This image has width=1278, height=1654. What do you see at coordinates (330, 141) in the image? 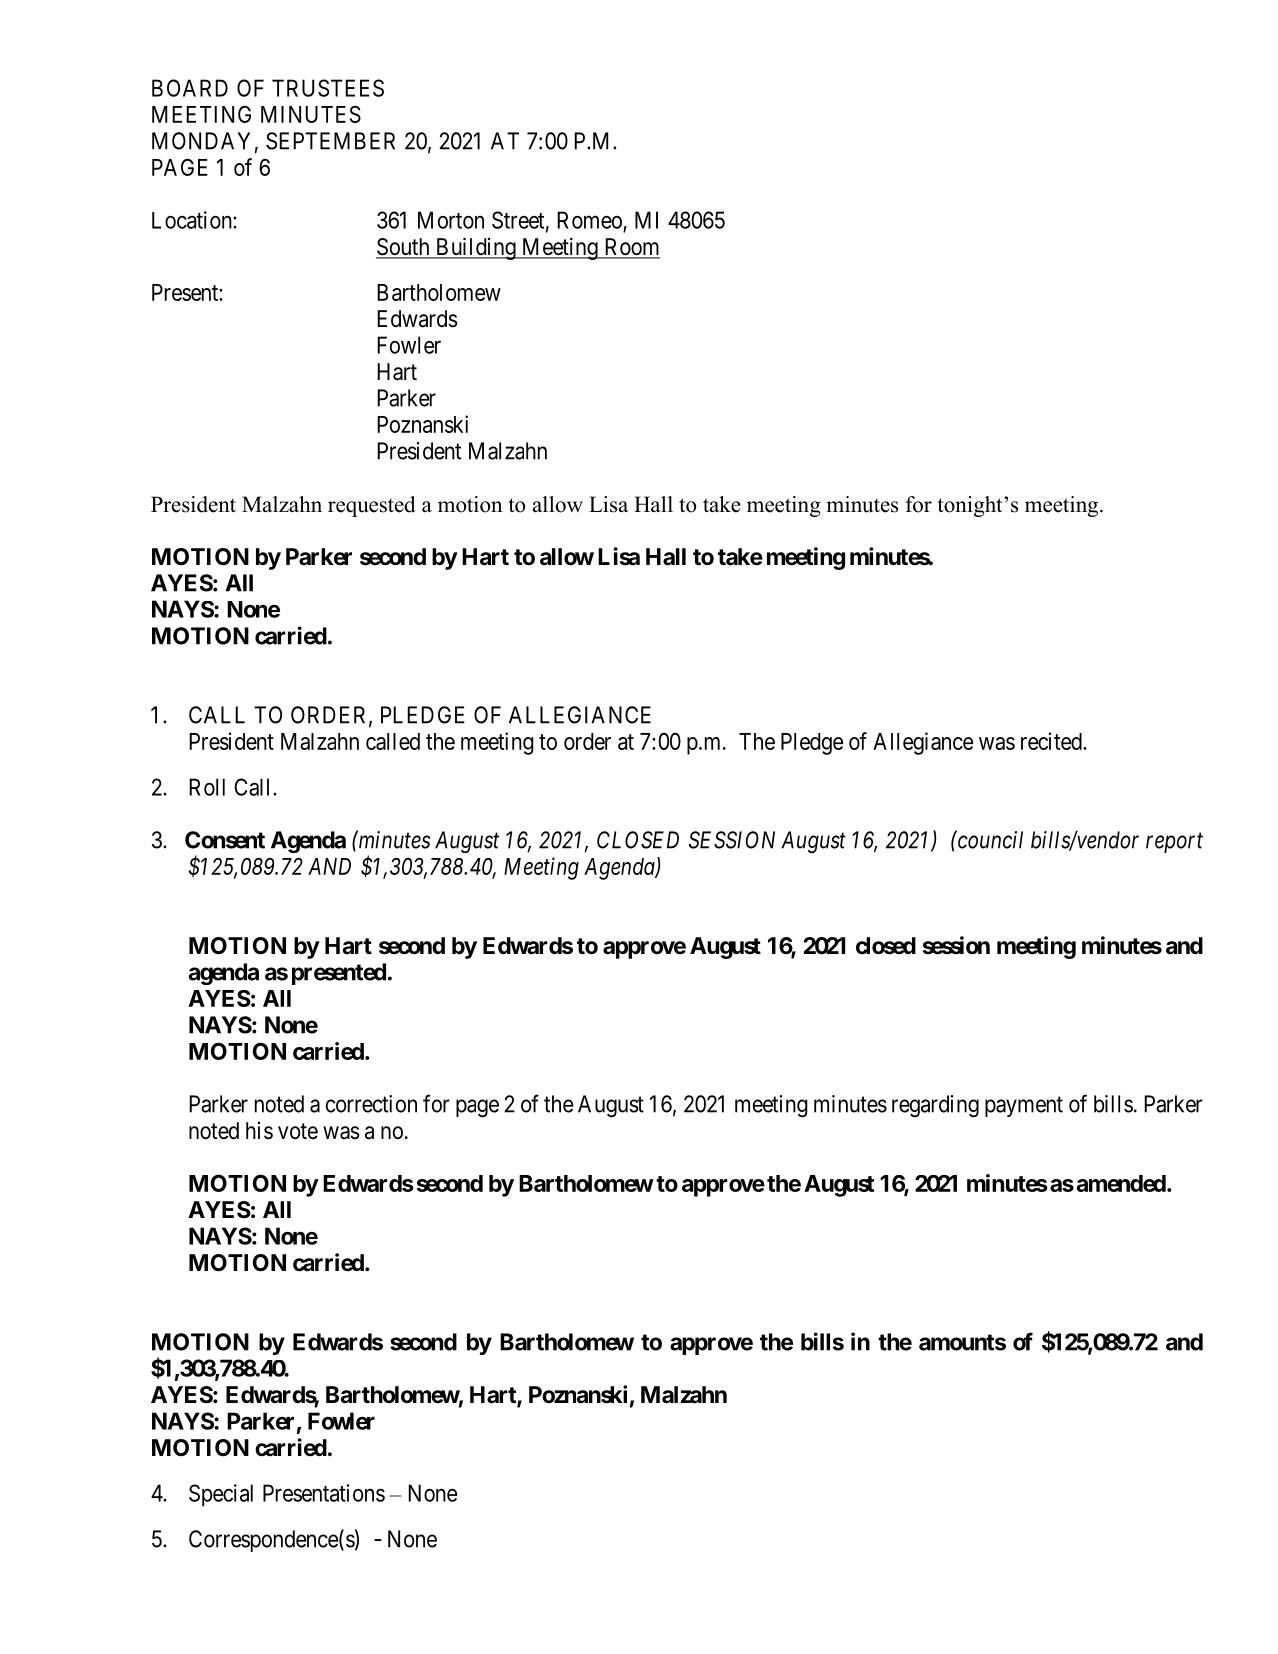
I see `SEPTEMBER` at bounding box center [330, 141].
